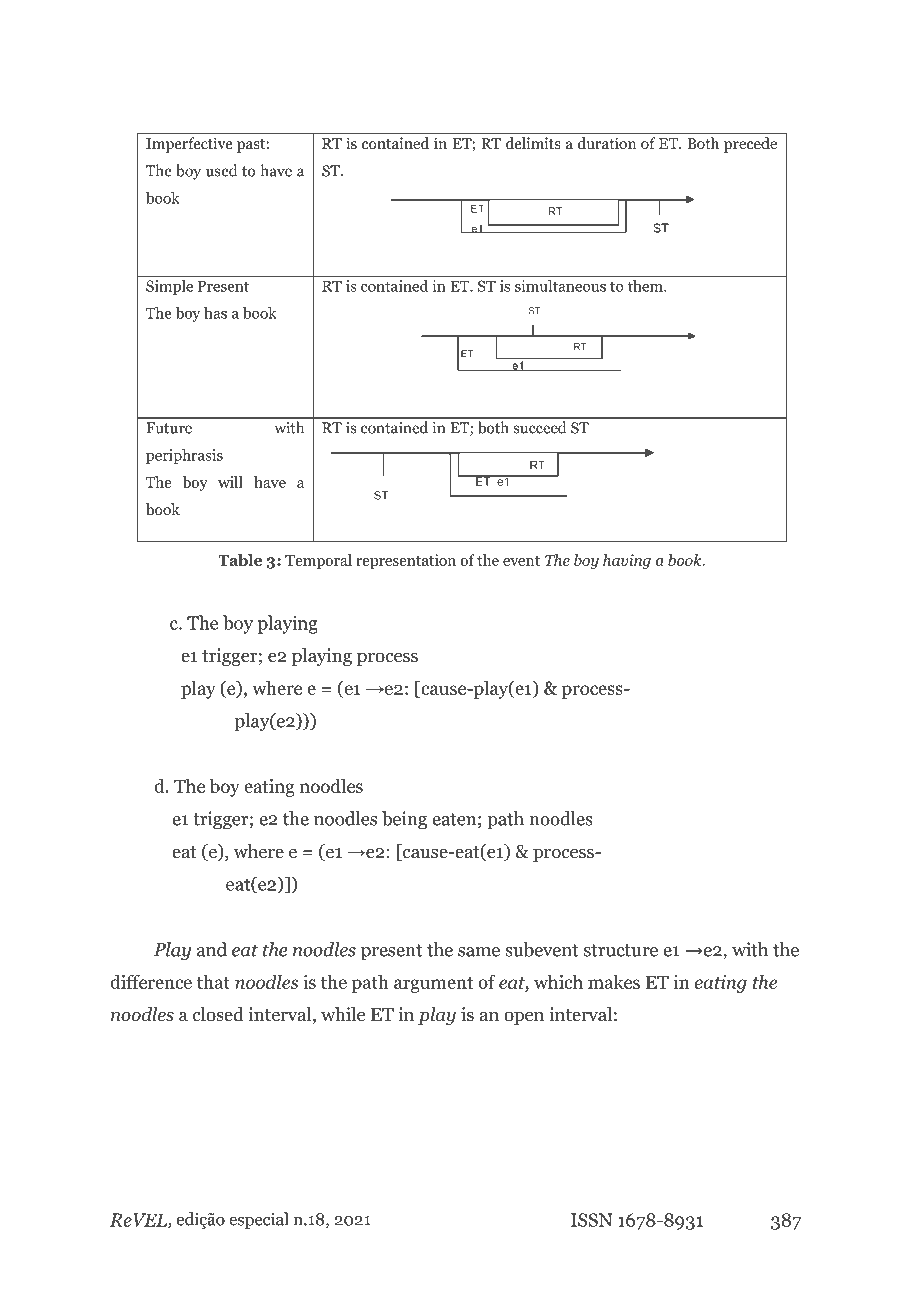  I want to click on periphrasis, so click(184, 456).
